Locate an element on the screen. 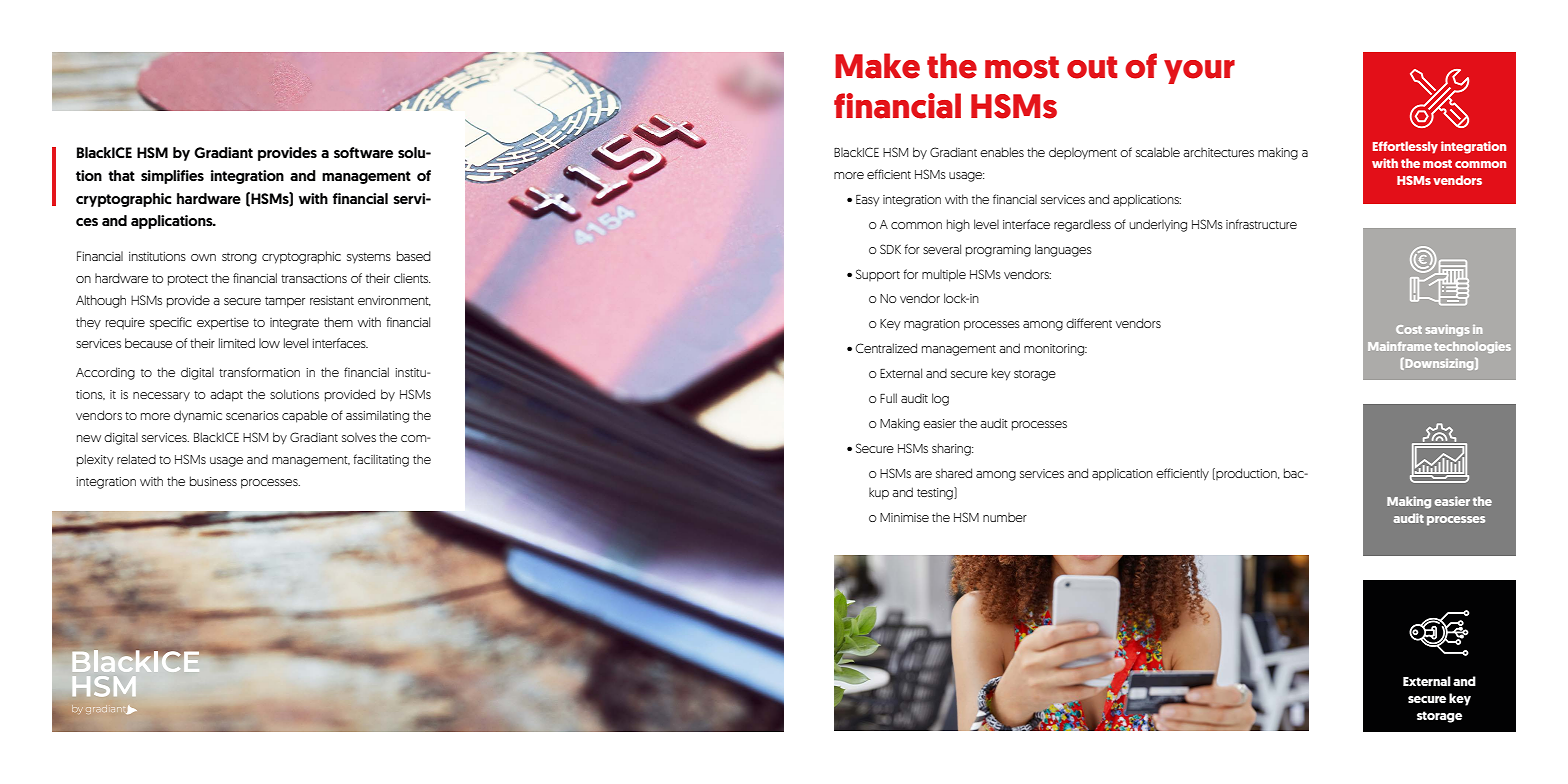 Image resolution: width=1568 pixels, height=784 pixels. adapt is located at coordinates (226, 395).
